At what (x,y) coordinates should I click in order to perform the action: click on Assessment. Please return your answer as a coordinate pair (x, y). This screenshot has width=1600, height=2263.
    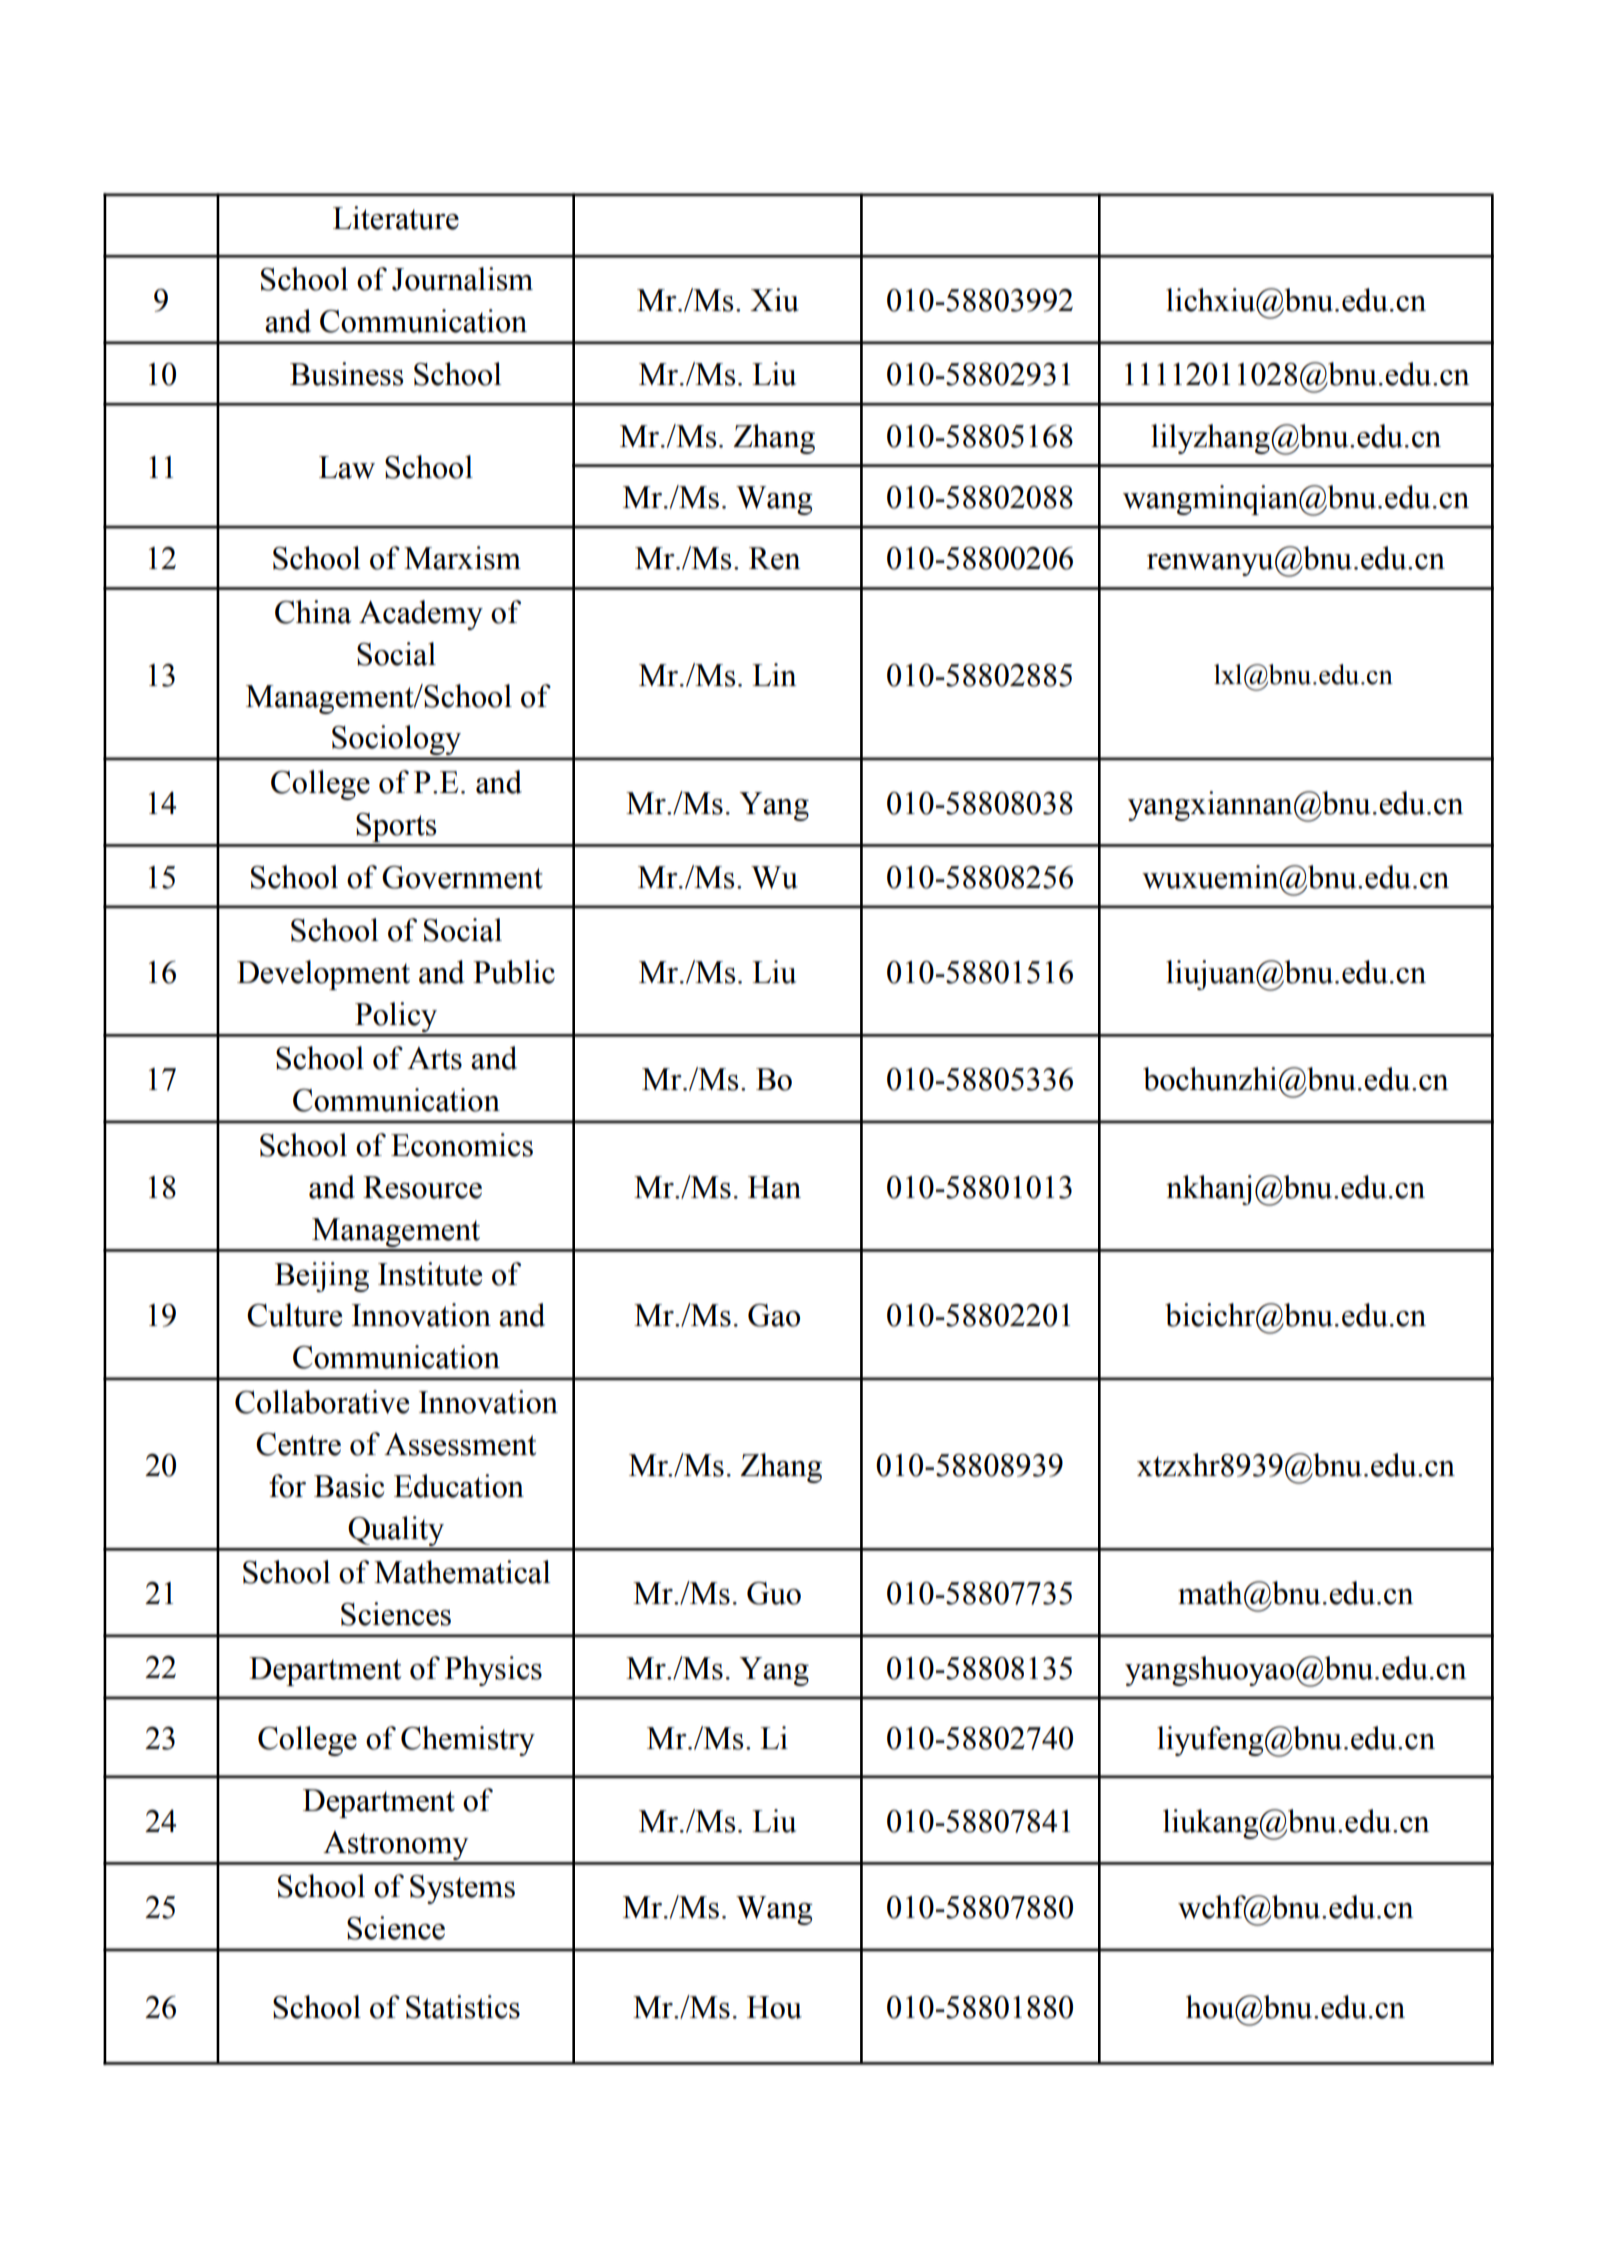
    Looking at the image, I should click on (460, 1444).
